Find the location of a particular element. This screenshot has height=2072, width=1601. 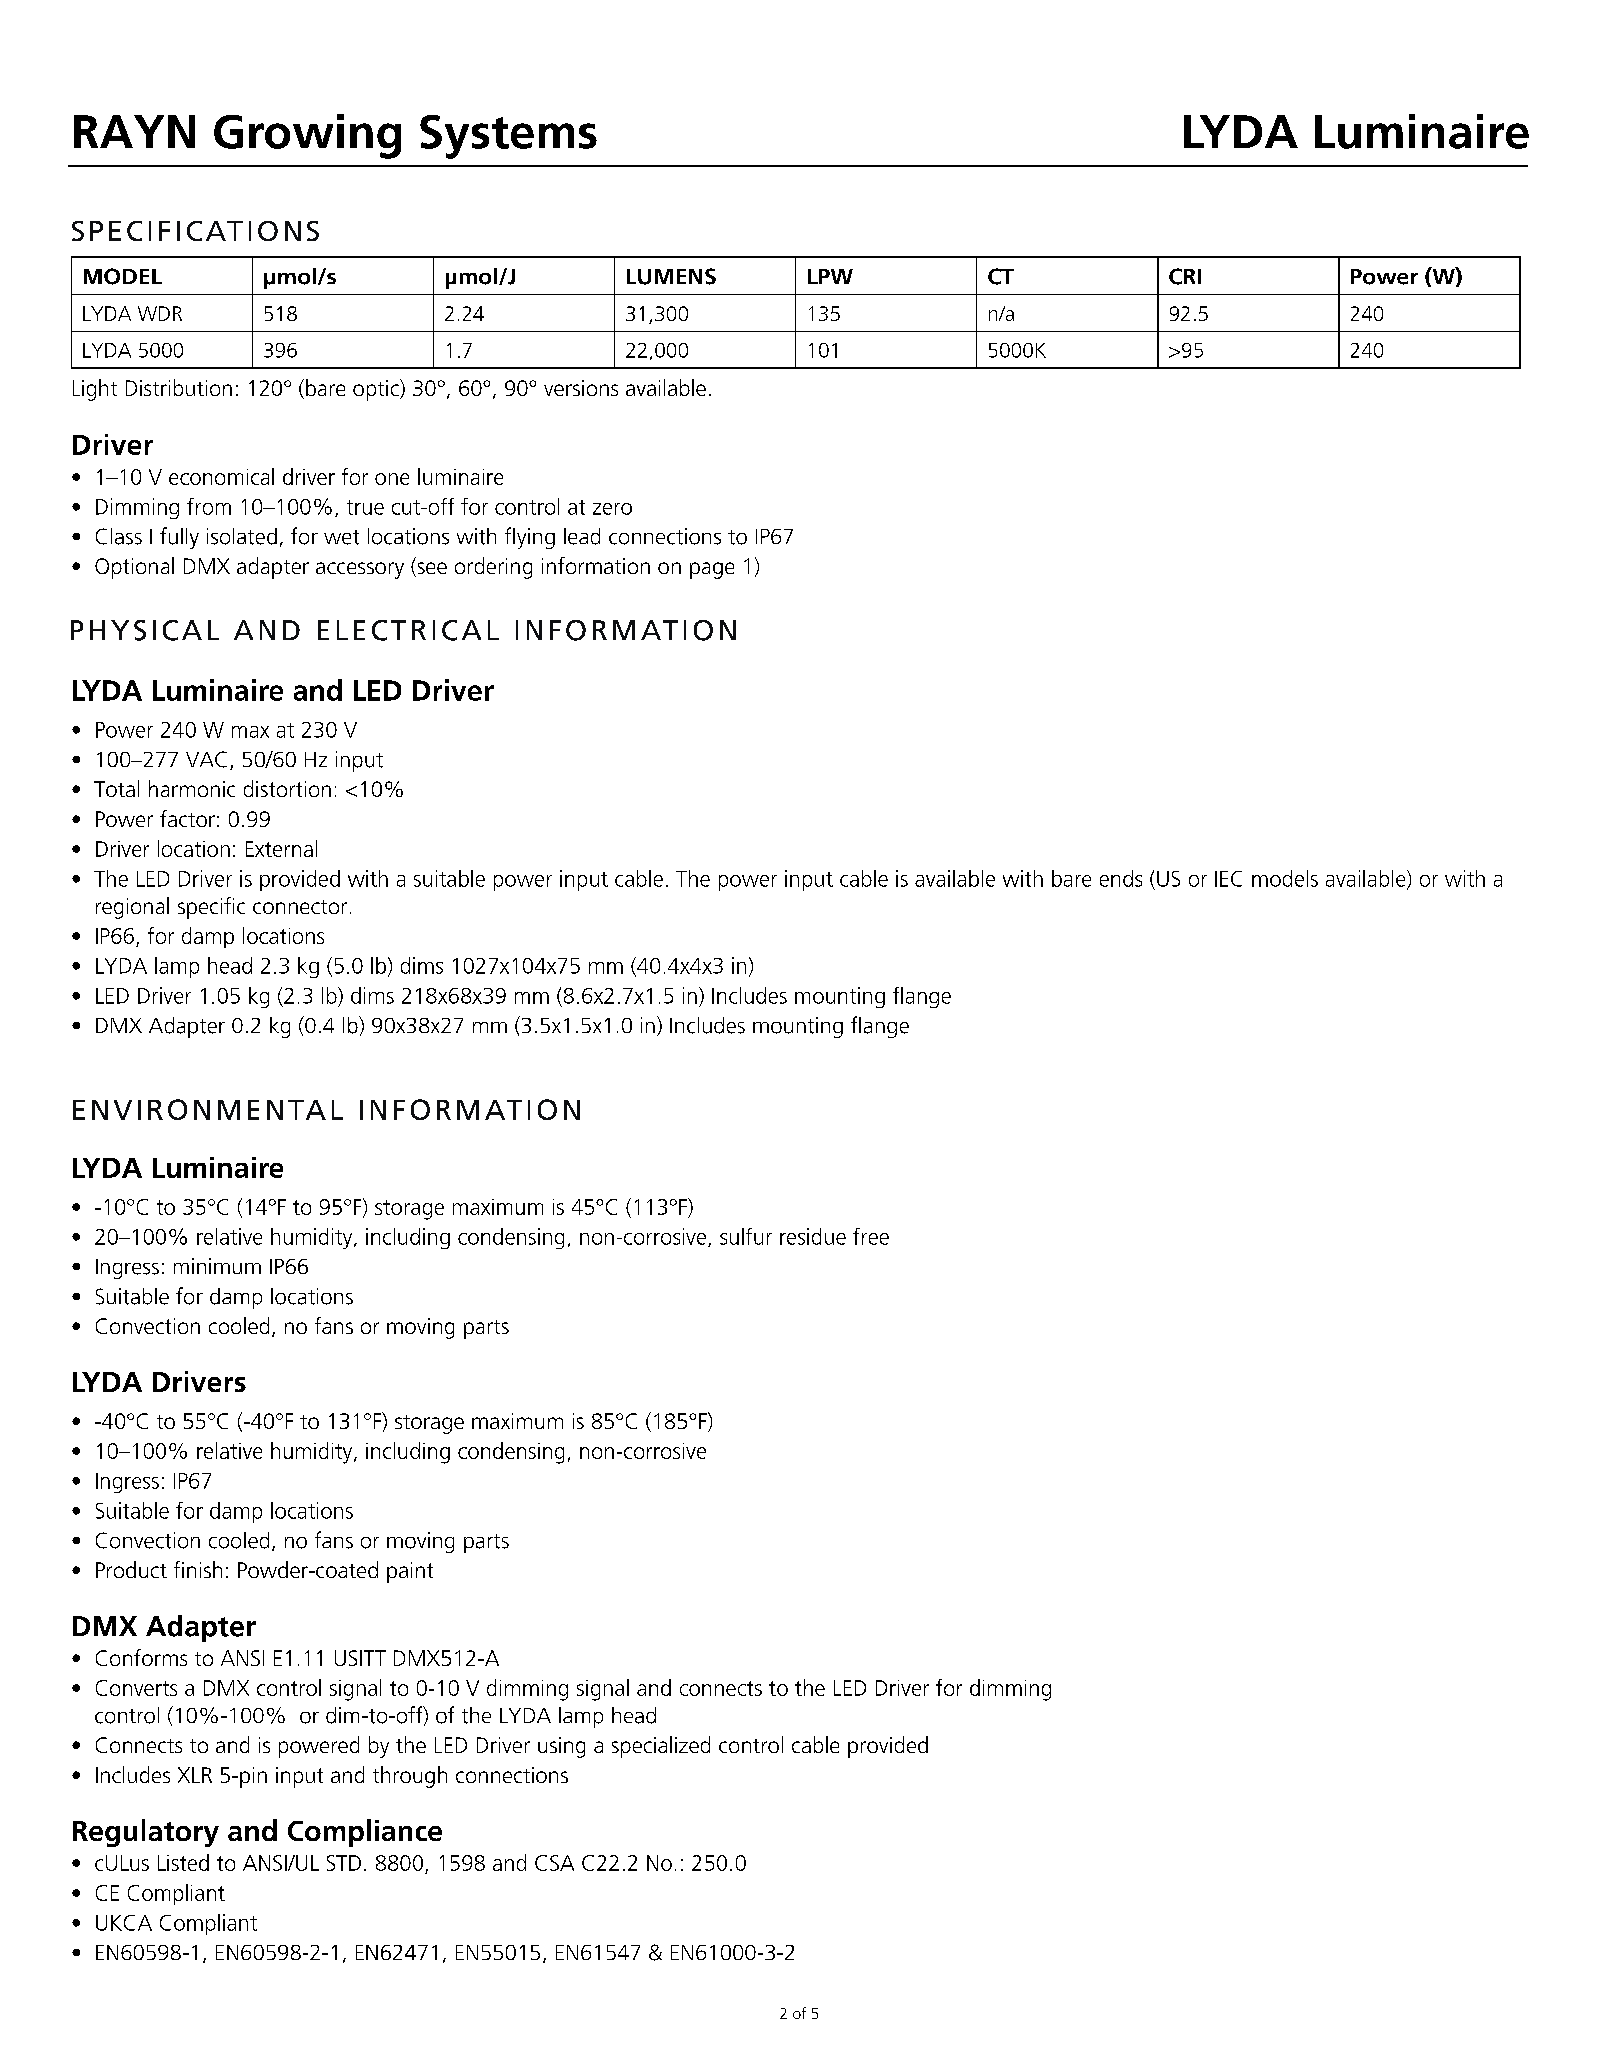

XLR is located at coordinates (195, 1775).
